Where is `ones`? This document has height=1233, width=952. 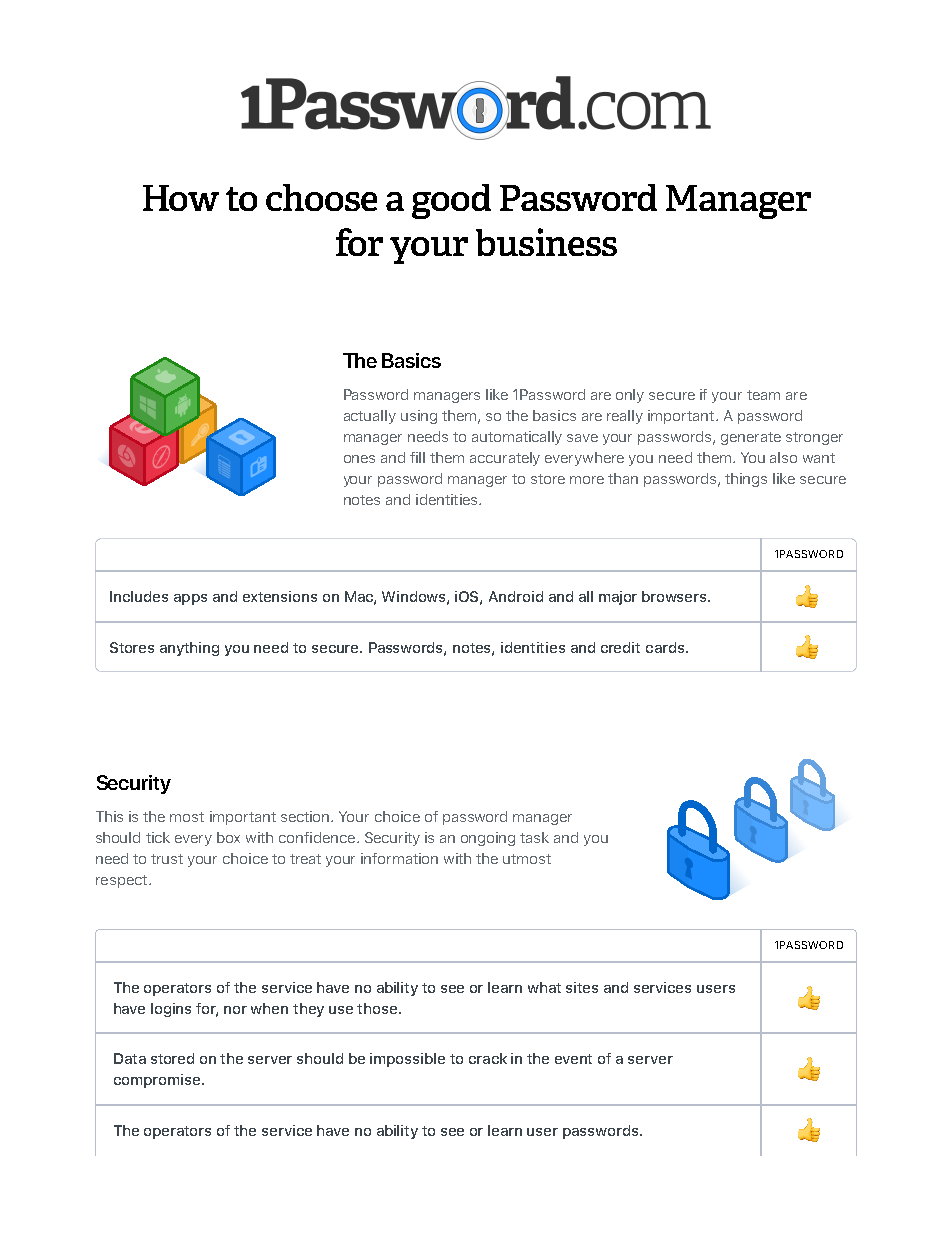 ones is located at coordinates (359, 459).
